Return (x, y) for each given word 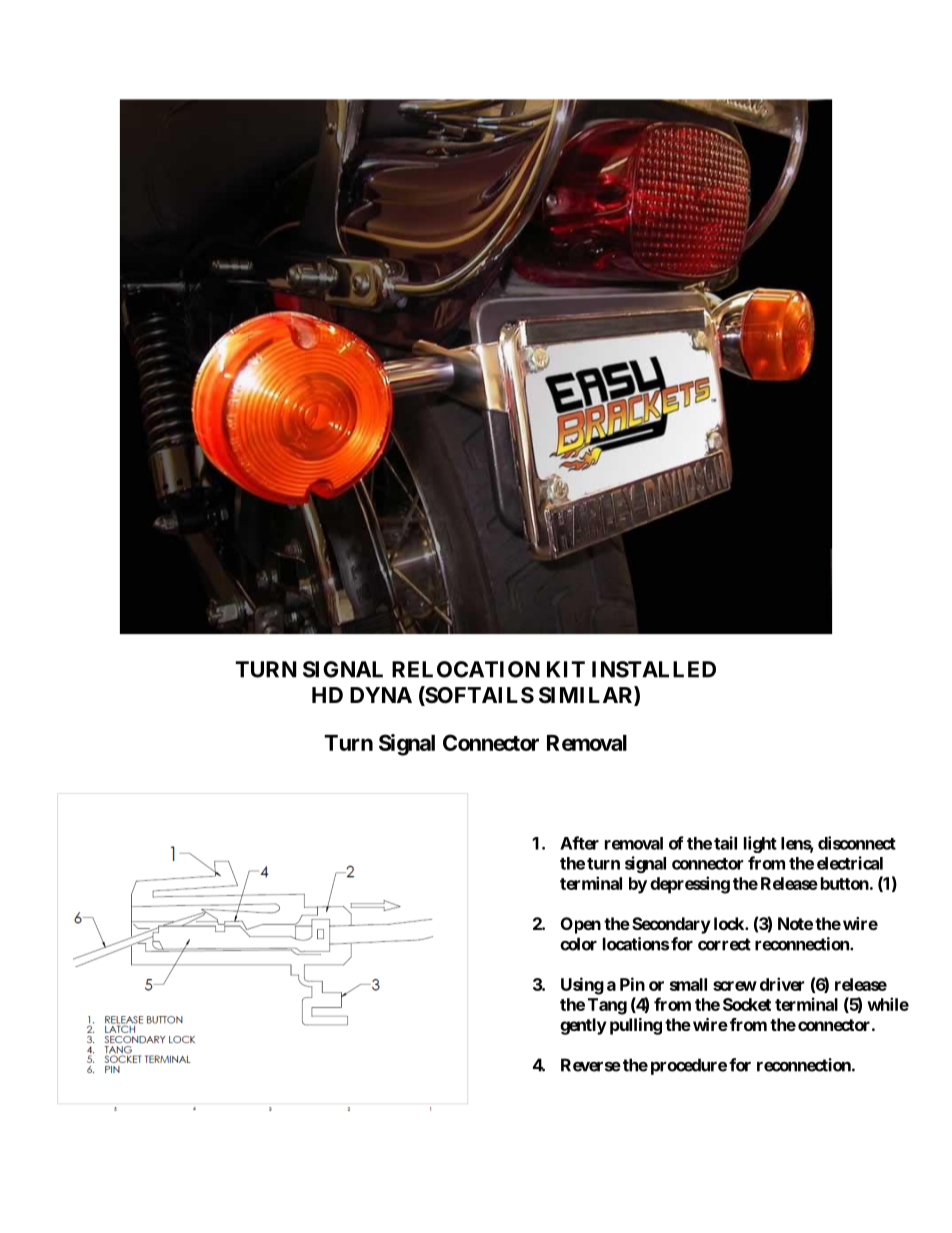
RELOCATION (466, 669)
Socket (747, 1004)
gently (583, 1026)
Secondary (671, 925)
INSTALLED (654, 669)
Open (581, 925)
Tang (607, 1006)
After (579, 843)
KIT (566, 669)
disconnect (857, 843)
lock (730, 923)
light (760, 844)
